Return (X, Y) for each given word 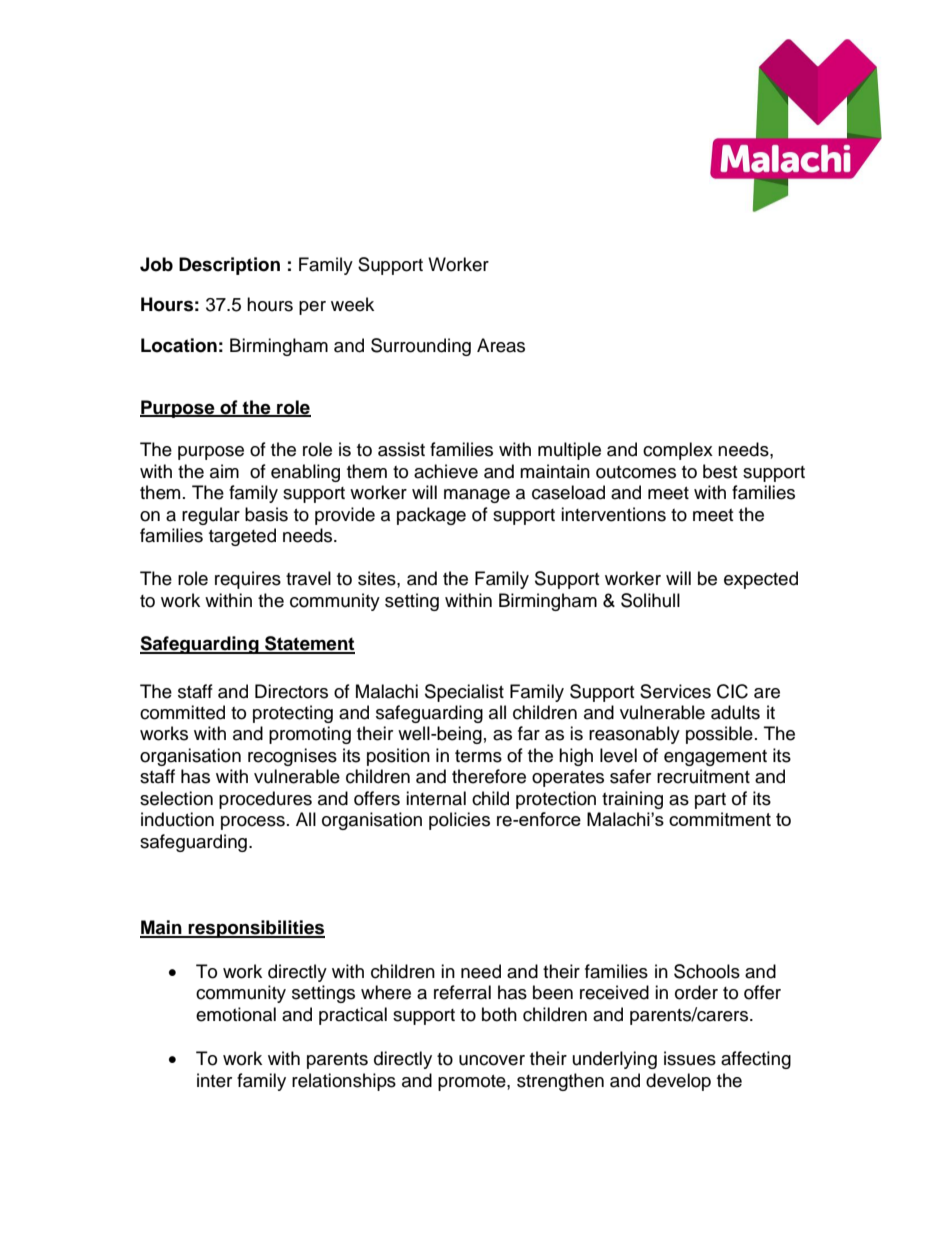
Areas (501, 345)
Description (229, 266)
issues (690, 1058)
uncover (492, 1060)
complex (678, 451)
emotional (236, 1014)
